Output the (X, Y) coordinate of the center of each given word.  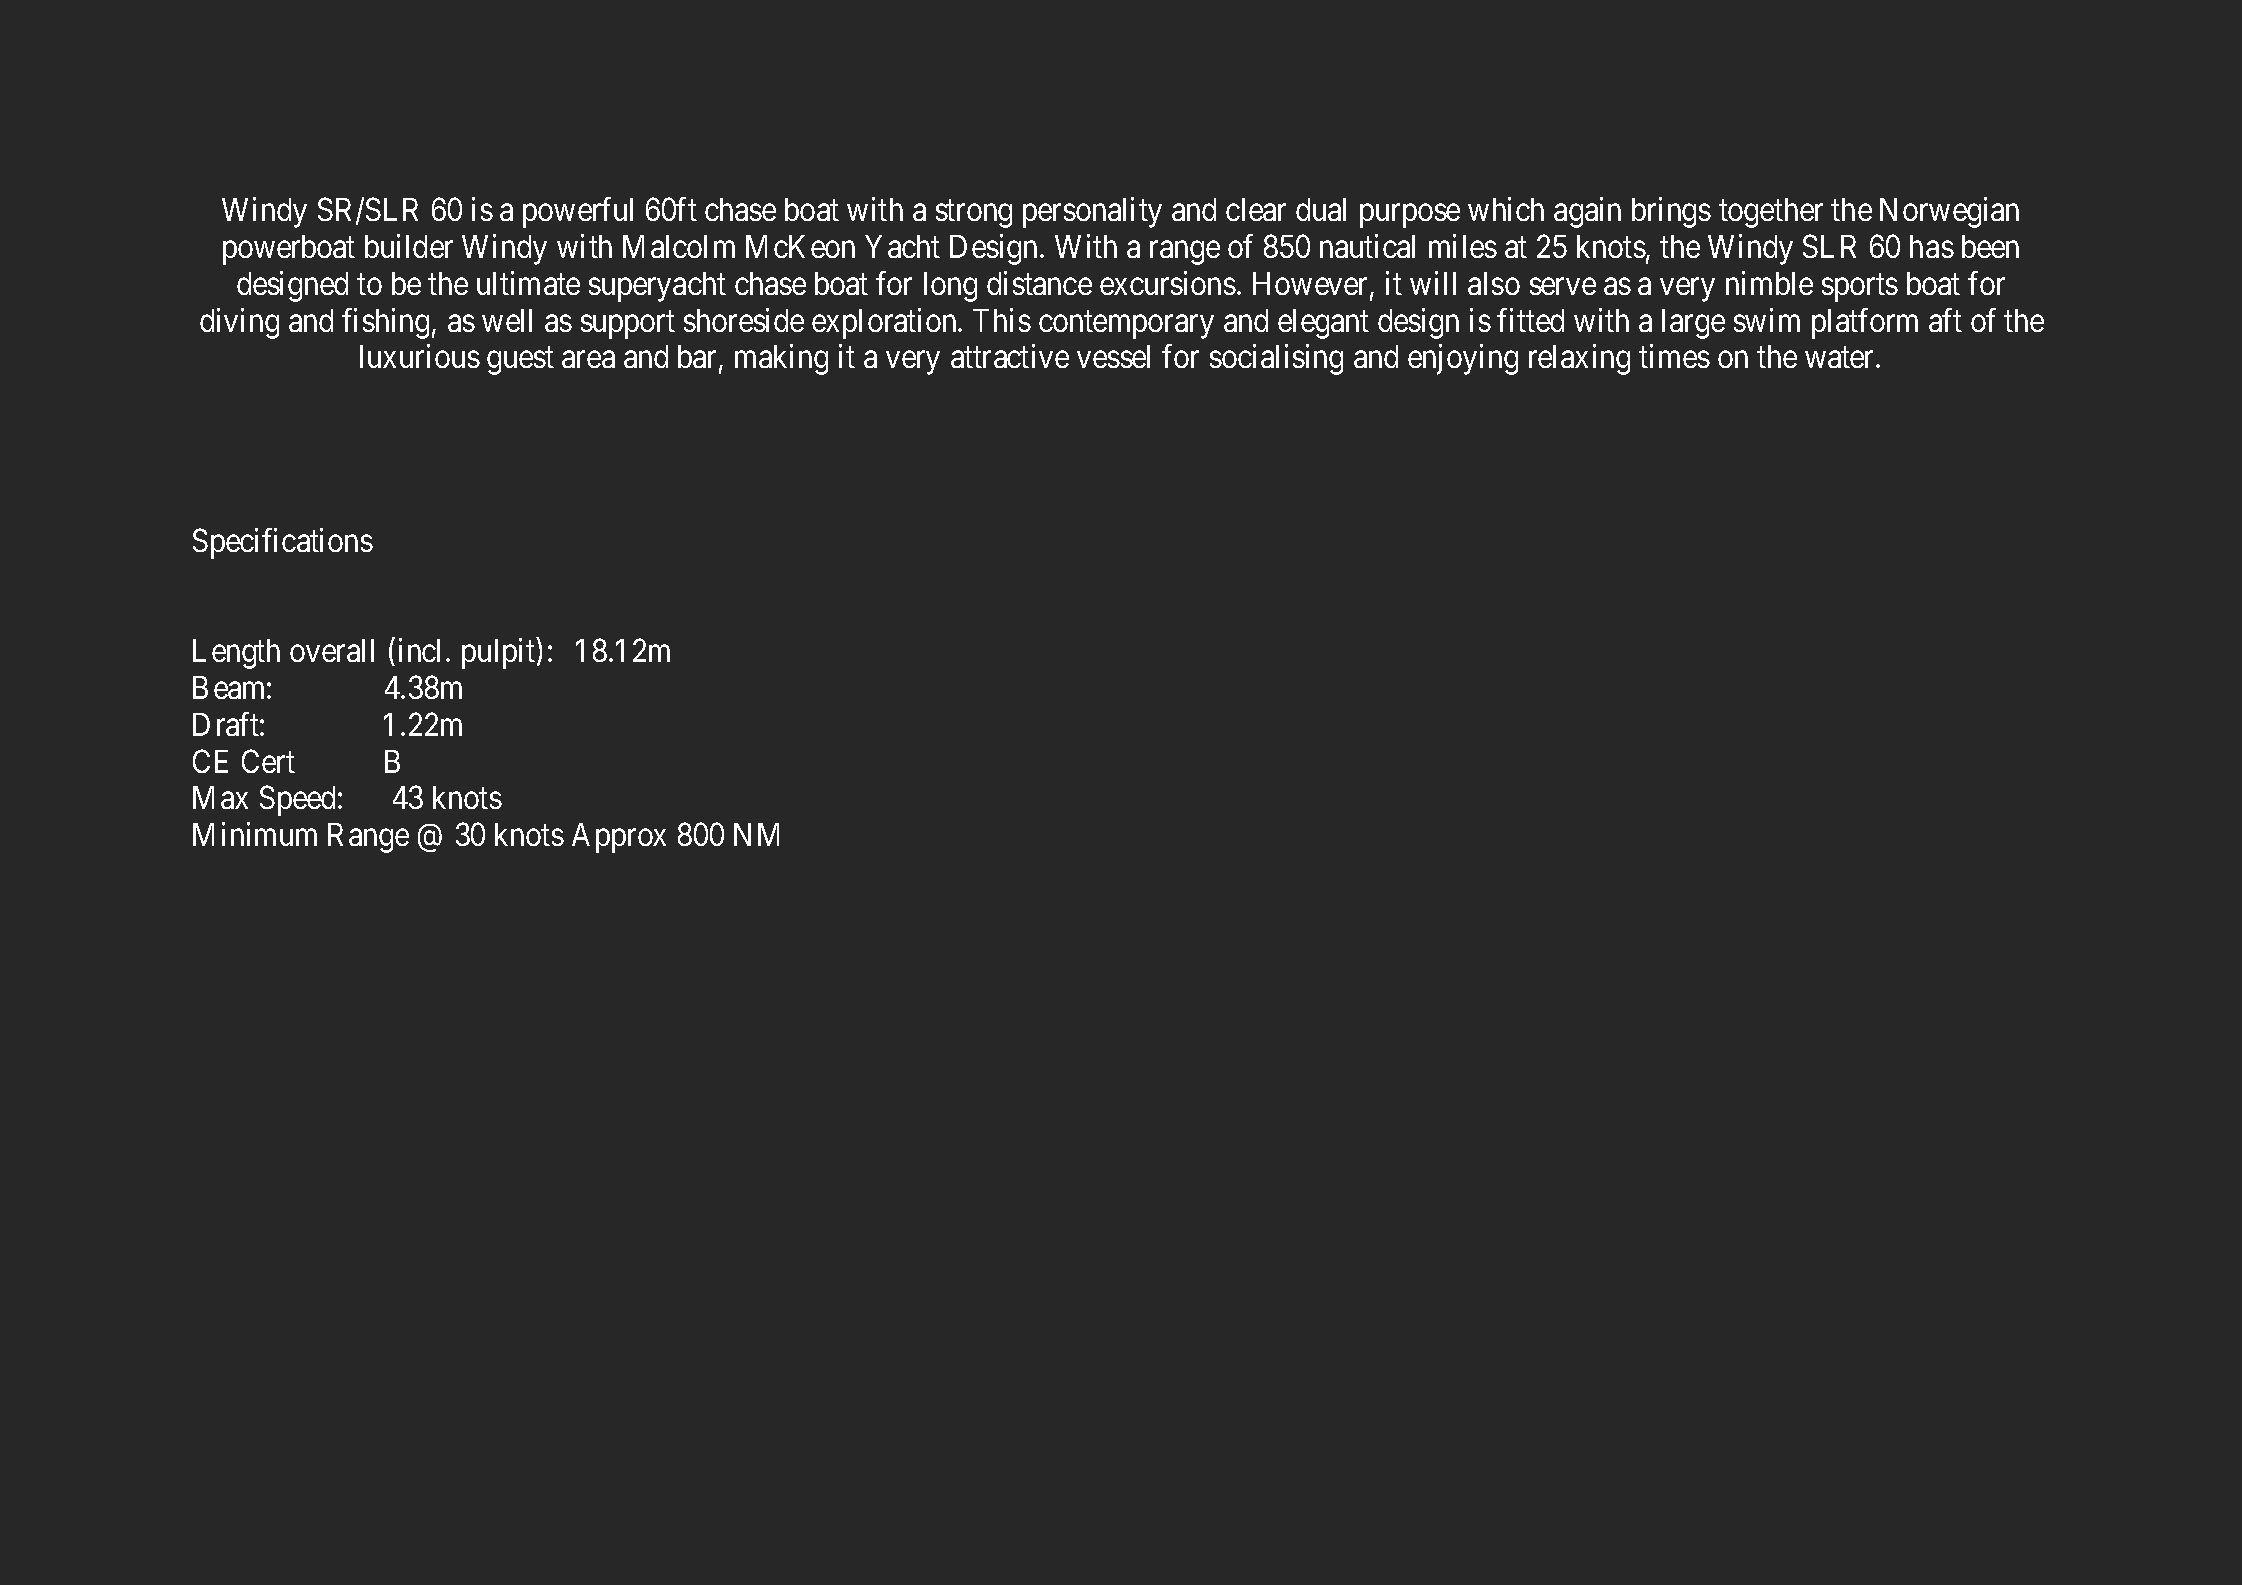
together (1771, 213)
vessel (1113, 356)
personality (1092, 212)
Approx (619, 838)
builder (409, 246)
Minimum (255, 834)
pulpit (500, 653)
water (1841, 358)
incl (423, 650)
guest (520, 361)
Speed (297, 801)
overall (332, 650)
